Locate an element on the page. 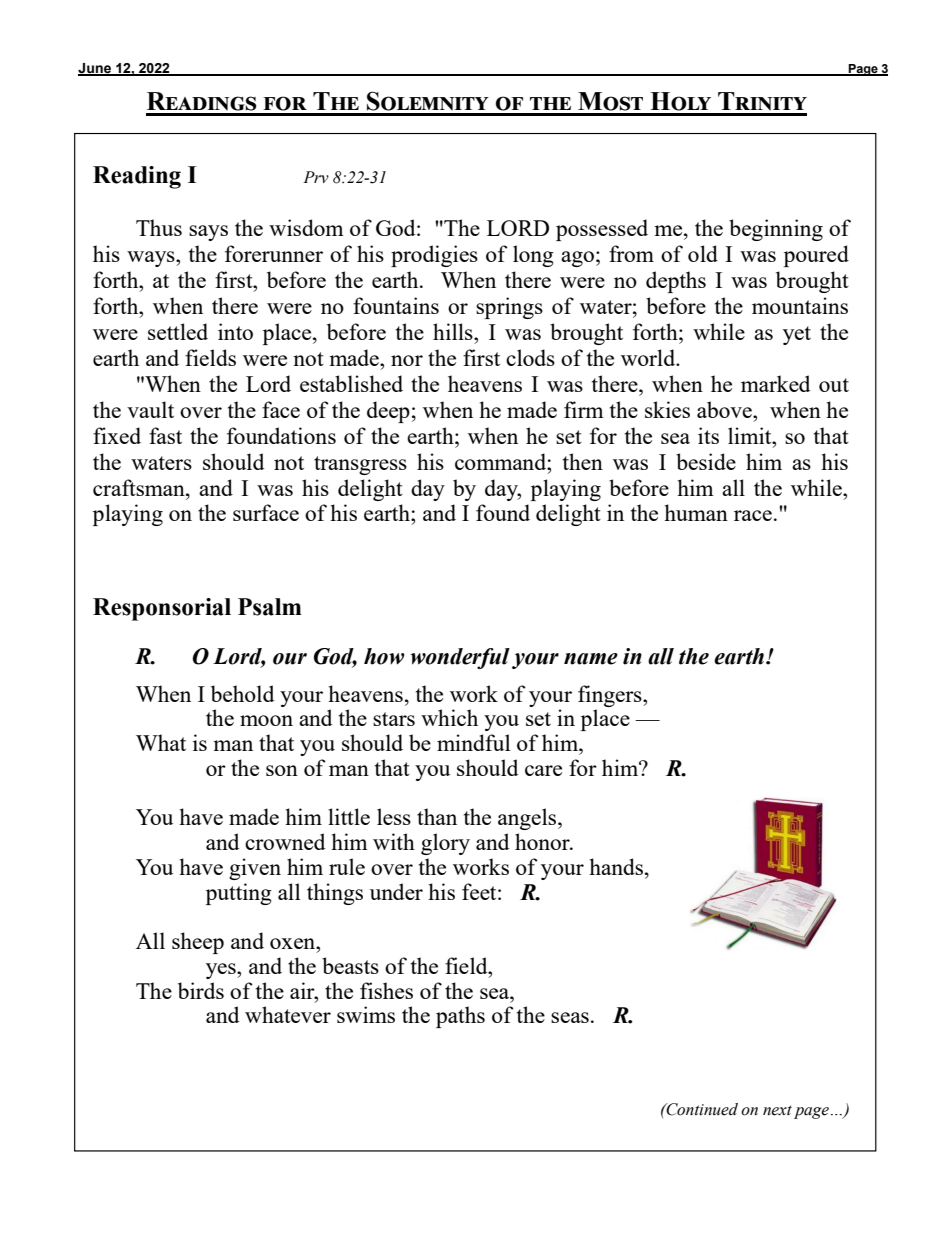 The width and height of the document is (952, 1233). beginning is located at coordinates (776, 230).
